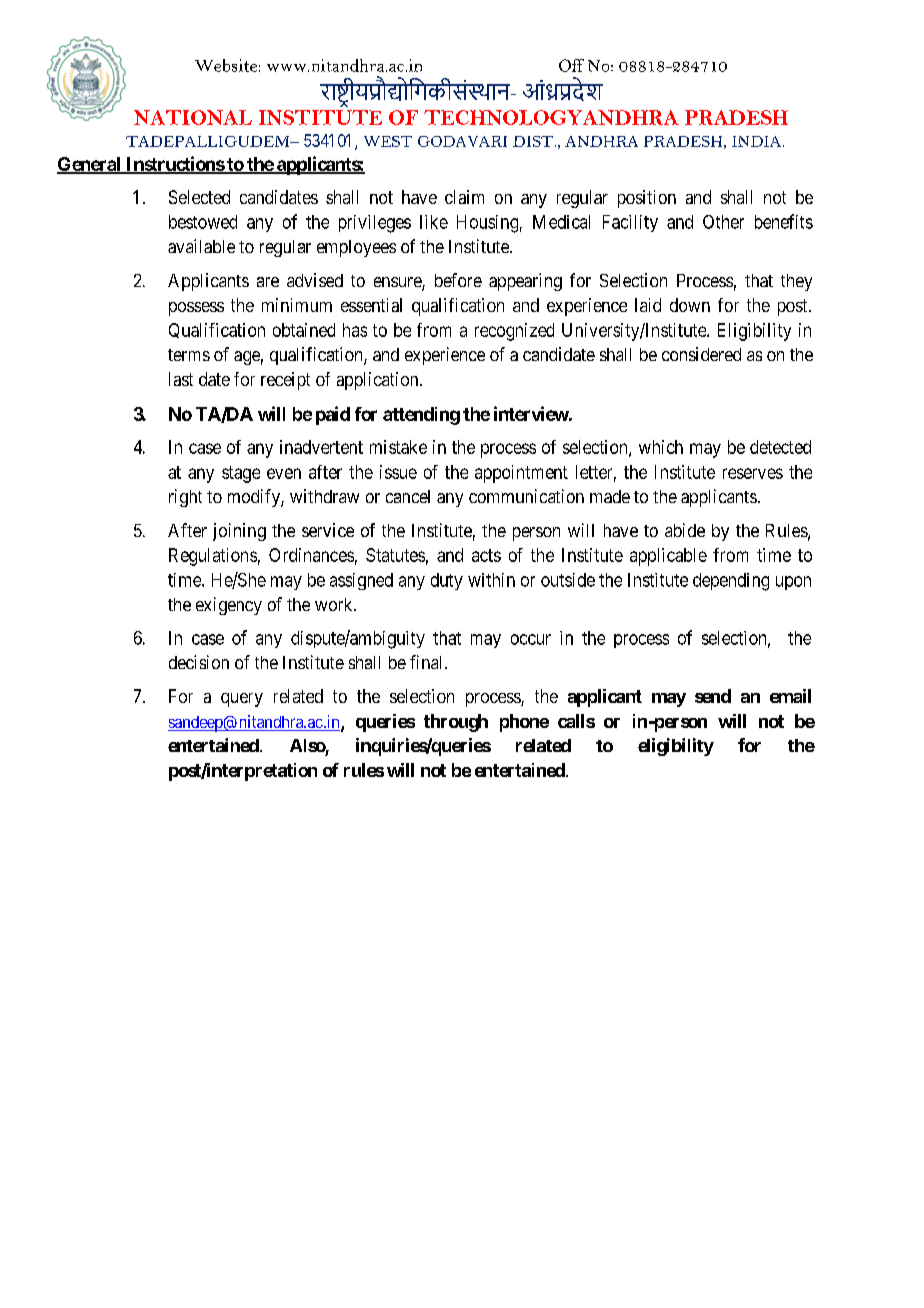 The height and width of the screenshot is (1308, 924). What do you see at coordinates (181, 379) in the screenshot?
I see `last` at bounding box center [181, 379].
